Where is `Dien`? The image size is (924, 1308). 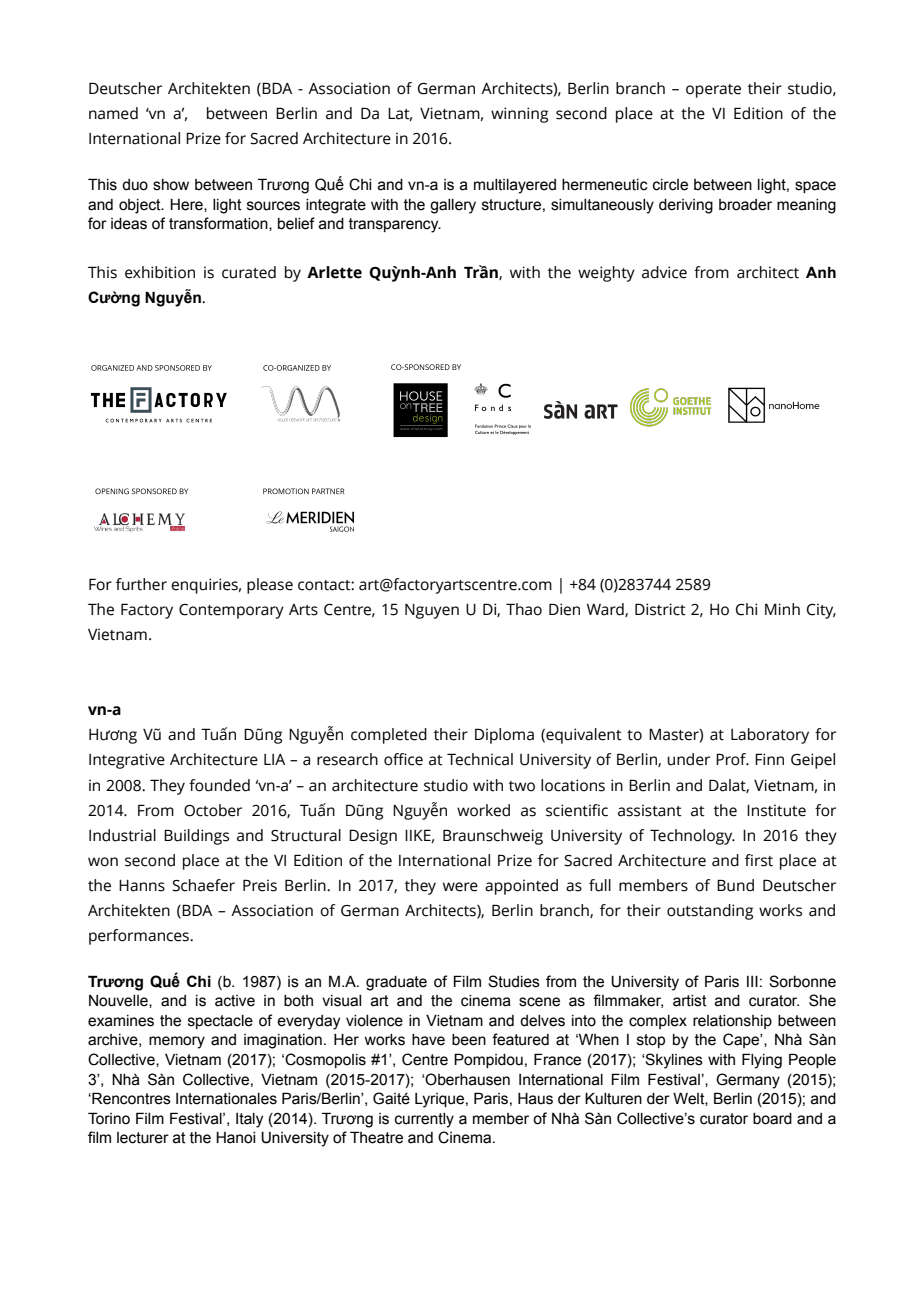
Dien is located at coordinates (564, 609).
